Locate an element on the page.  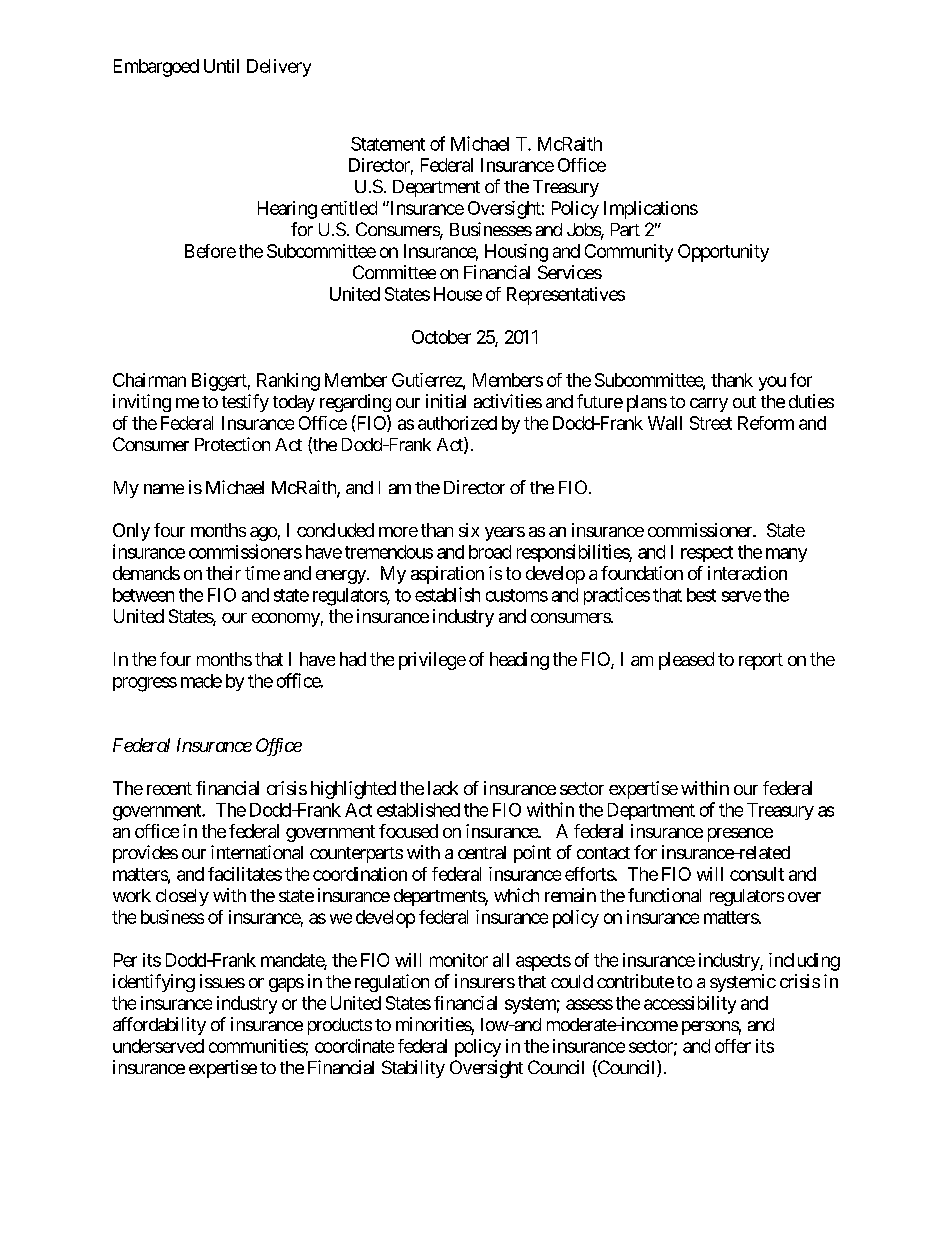
progress is located at coordinates (145, 684).
